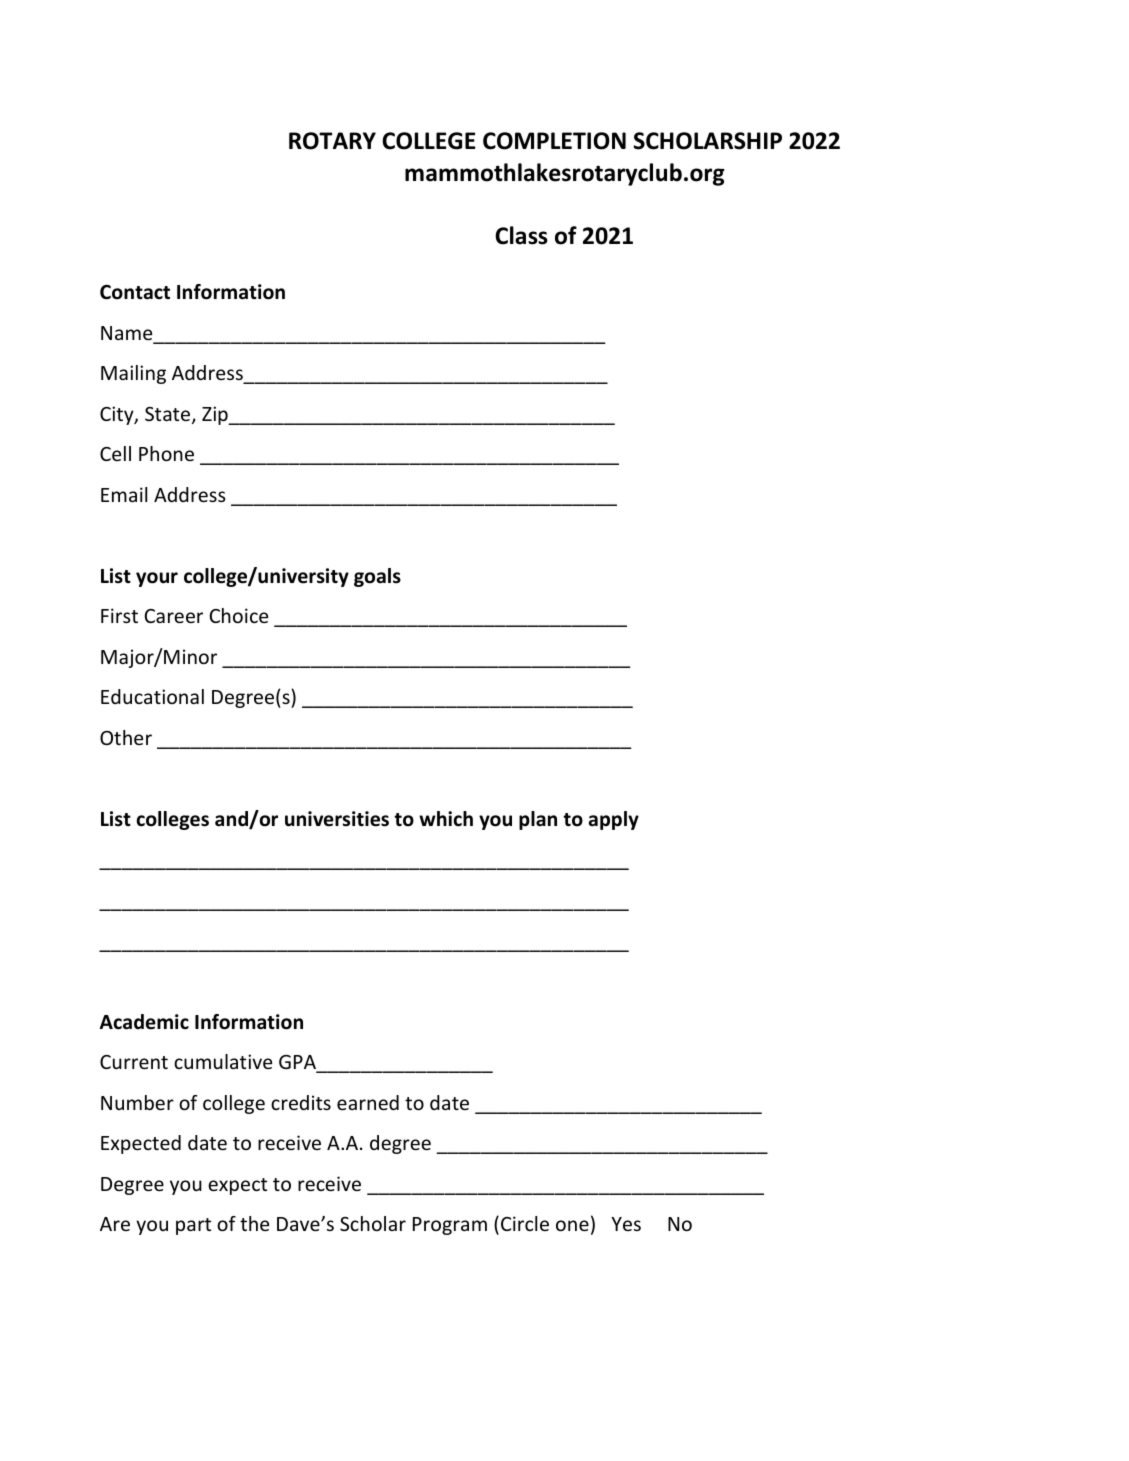 The image size is (1129, 1461). What do you see at coordinates (337, 819) in the document?
I see `universities` at bounding box center [337, 819].
